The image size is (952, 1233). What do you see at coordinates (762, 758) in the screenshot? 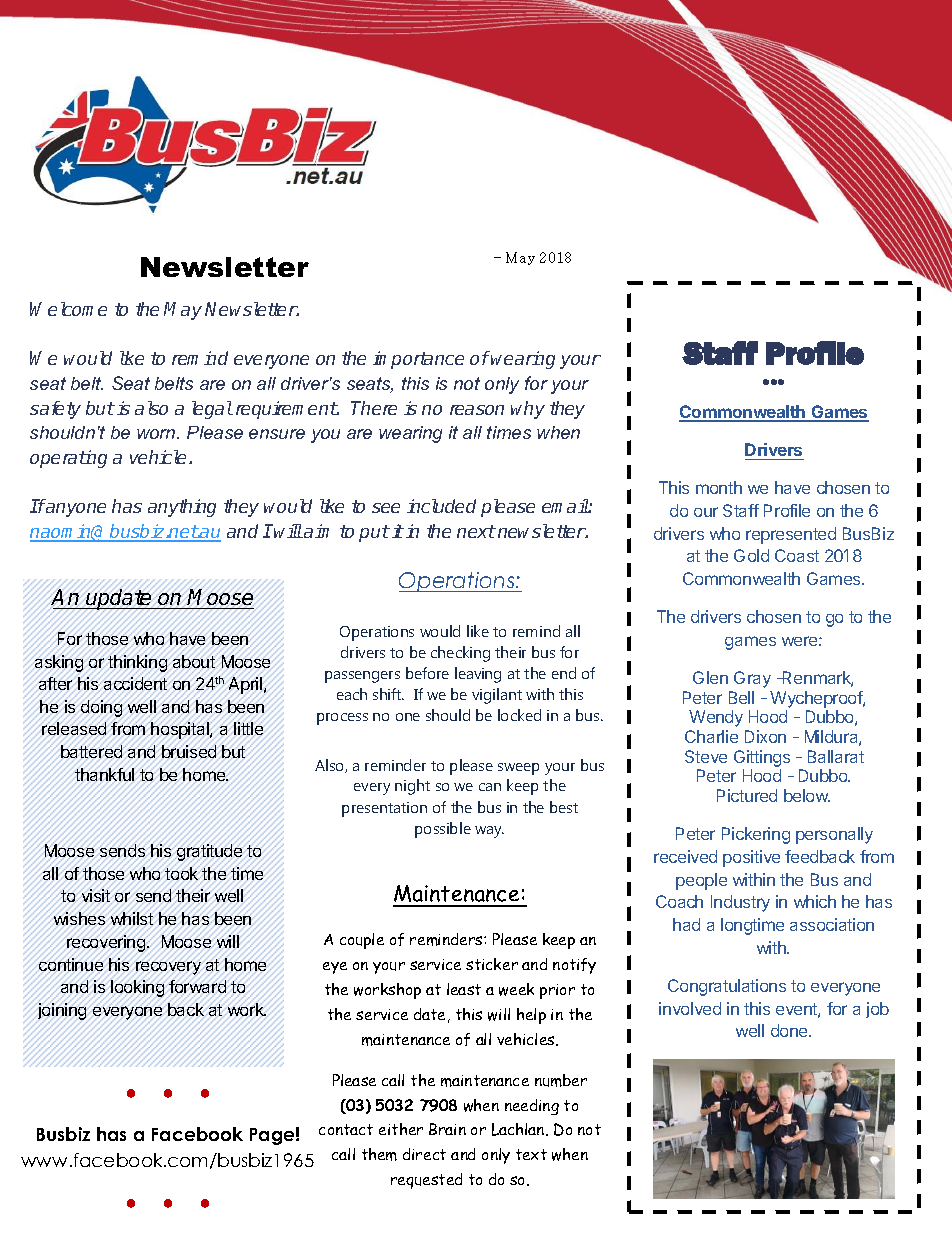
I see `Gittings` at bounding box center [762, 758].
